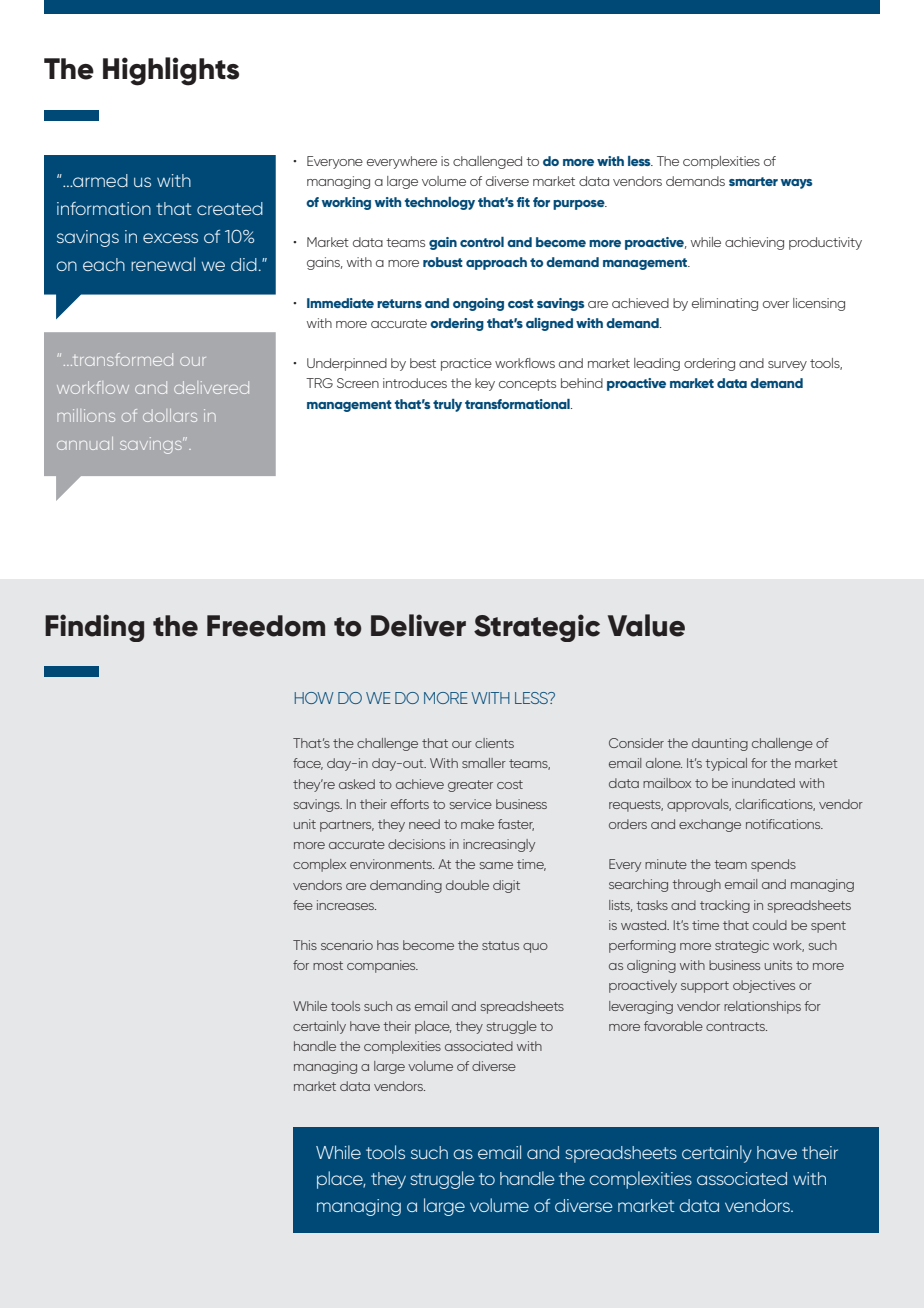 The width and height of the image is (924, 1308). Describe the element at coordinates (382, 966) in the image. I see `companies` at that location.
